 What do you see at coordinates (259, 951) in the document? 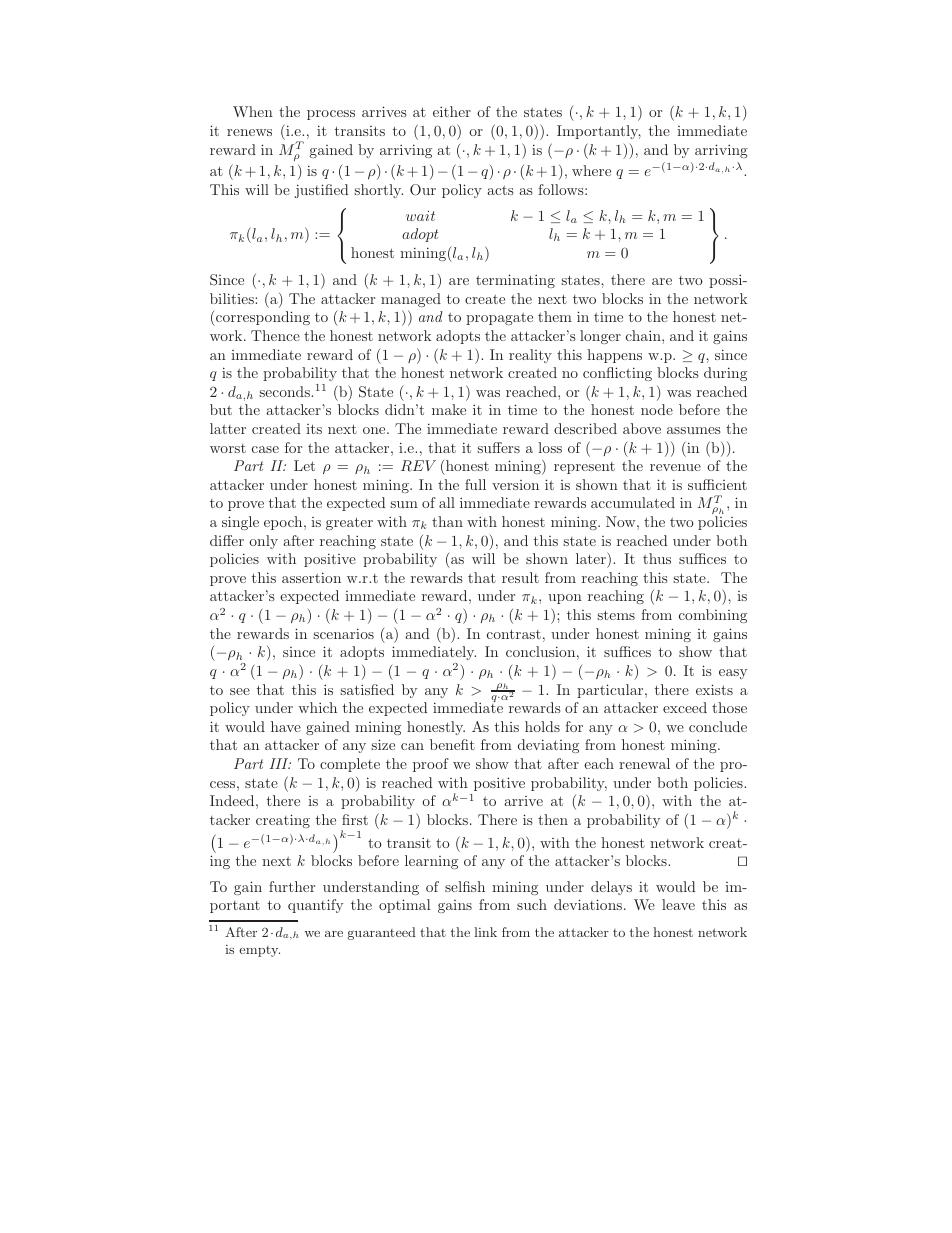
I see `empty` at bounding box center [259, 951].
